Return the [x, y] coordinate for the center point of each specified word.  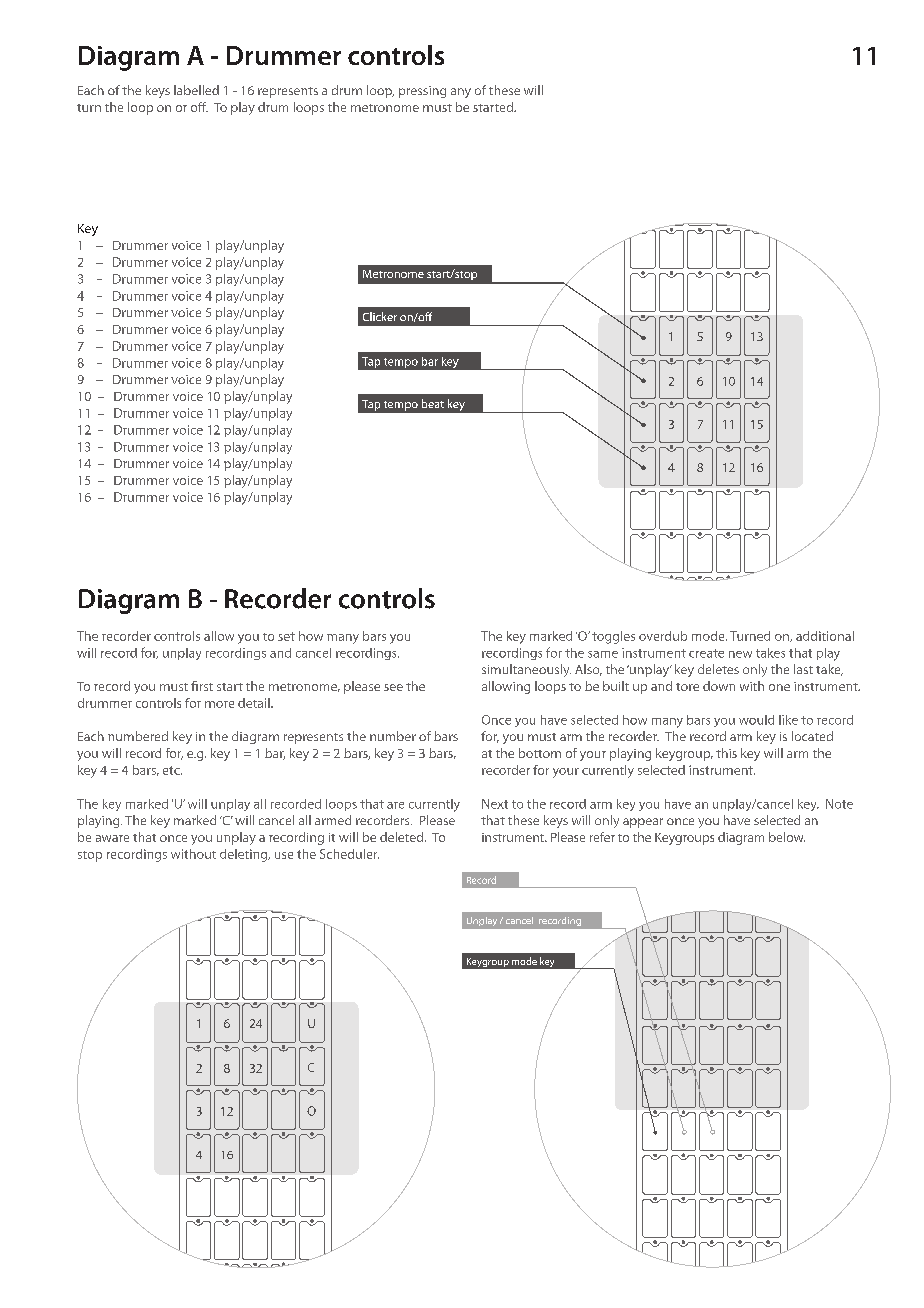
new [740, 654]
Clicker [380, 316]
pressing [422, 92]
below [787, 837]
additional [825, 636]
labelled [196, 90]
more [219, 704]
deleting [245, 855]
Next [495, 804]
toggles [613, 637]
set [286, 636]
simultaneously [526, 670]
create [706, 653]
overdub [663, 636]
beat [433, 403]
